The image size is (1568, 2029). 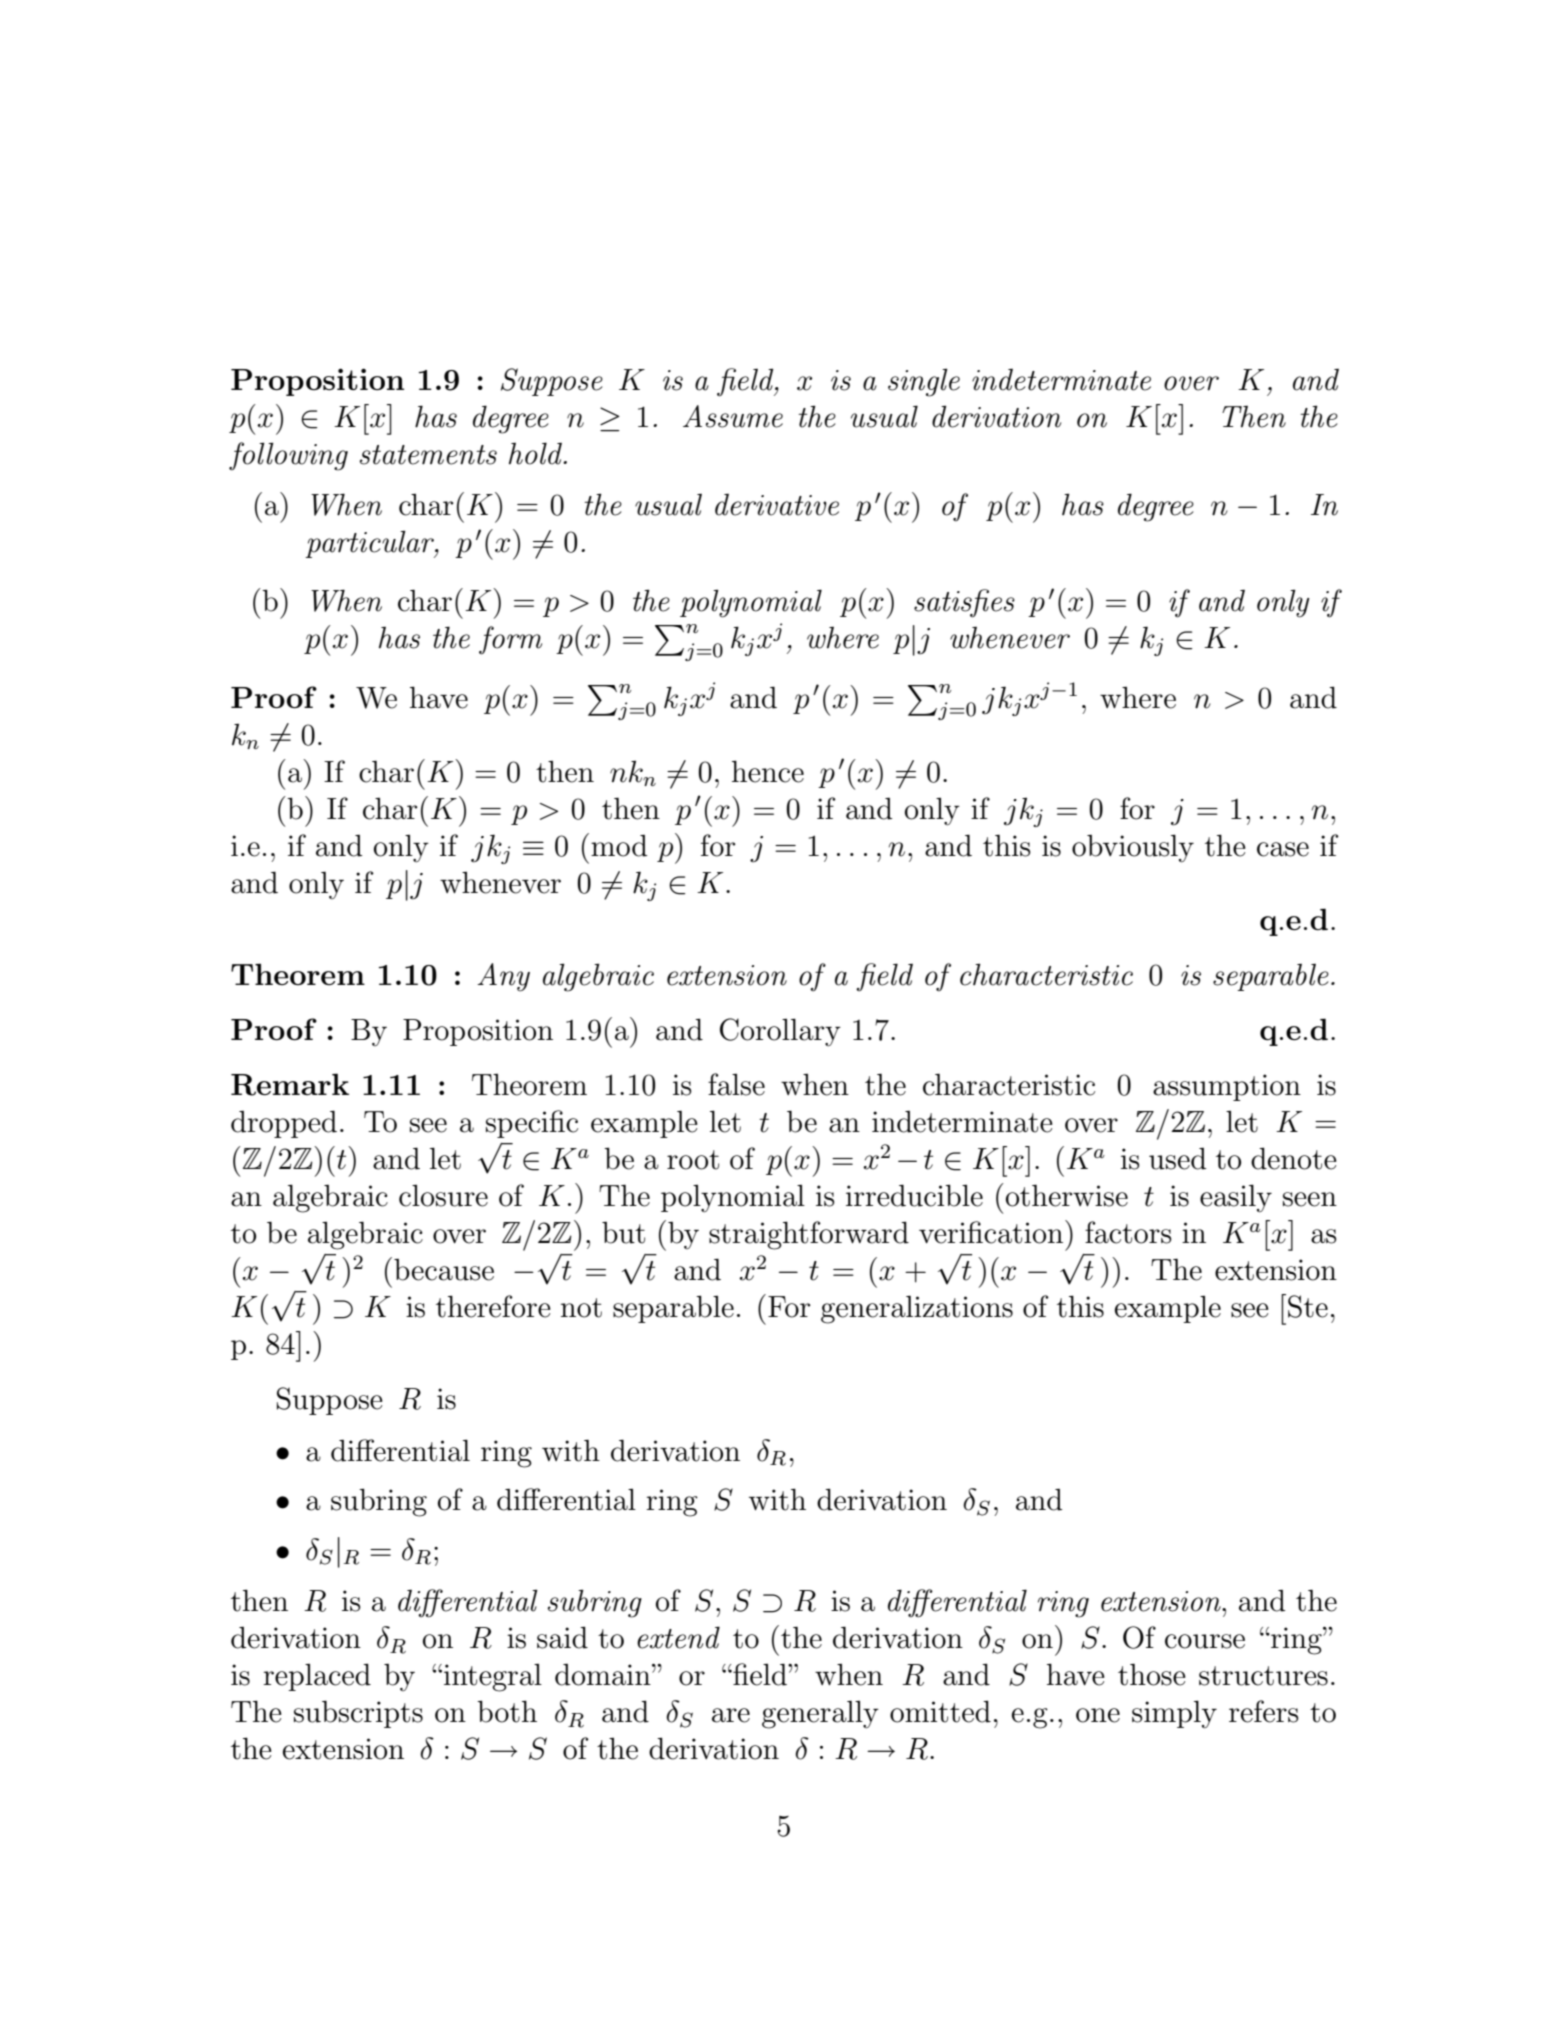 What do you see at coordinates (493, 1306) in the screenshot?
I see `therefore` at bounding box center [493, 1306].
